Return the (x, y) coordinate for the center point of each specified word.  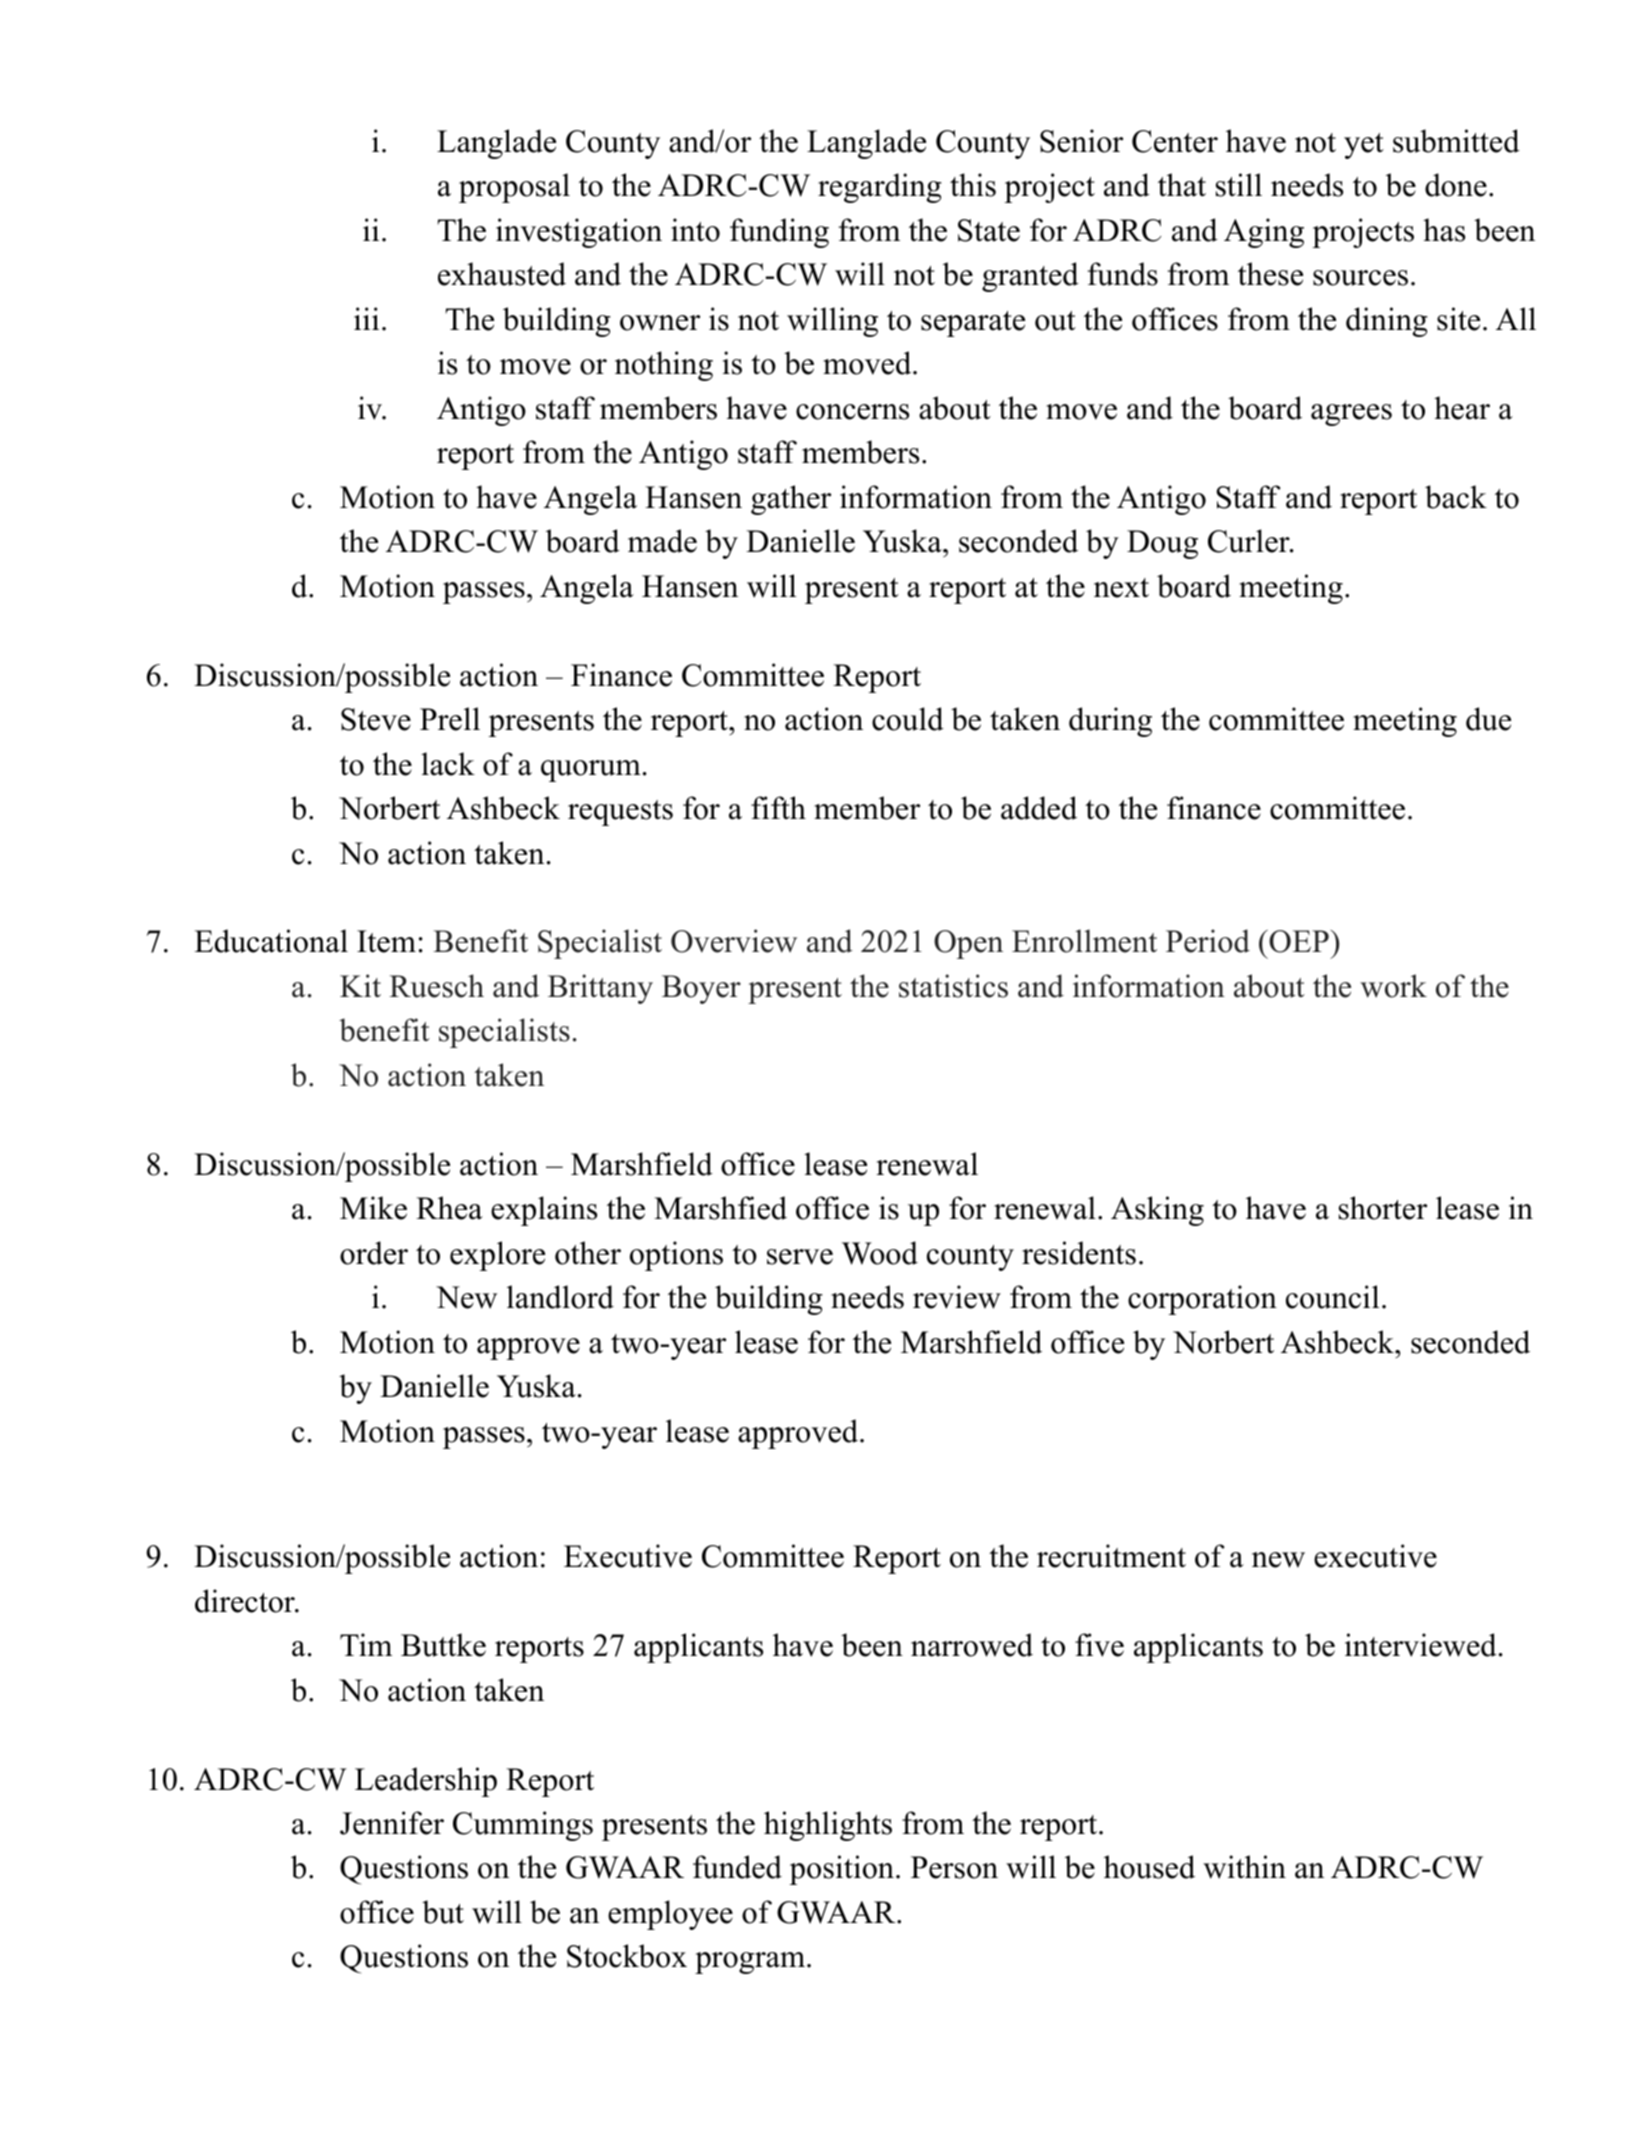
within (1244, 1867)
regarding (880, 188)
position (841, 1870)
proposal (514, 188)
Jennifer (392, 1823)
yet (1364, 146)
